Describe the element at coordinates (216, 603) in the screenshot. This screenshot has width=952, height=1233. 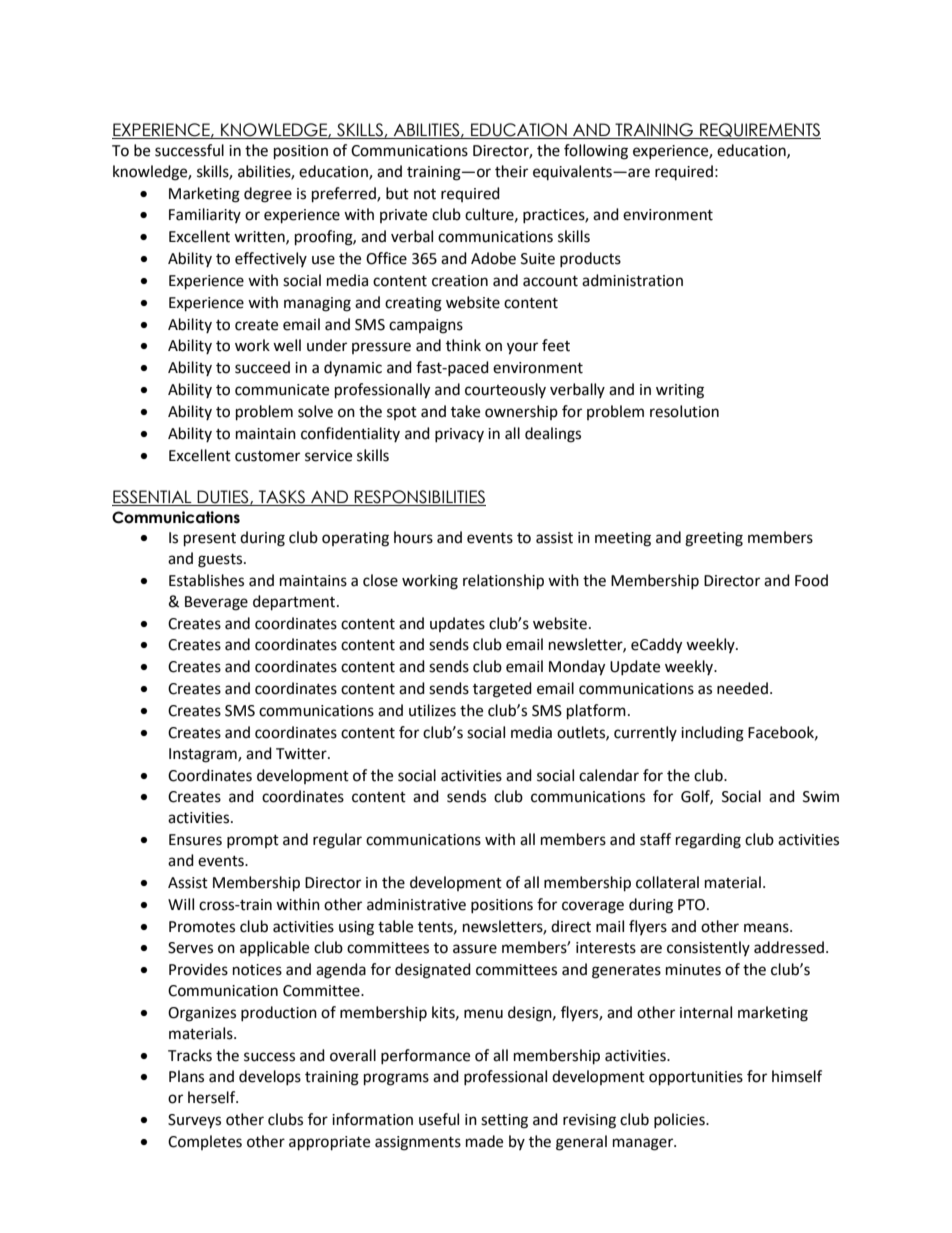
I see `Beverage` at that location.
